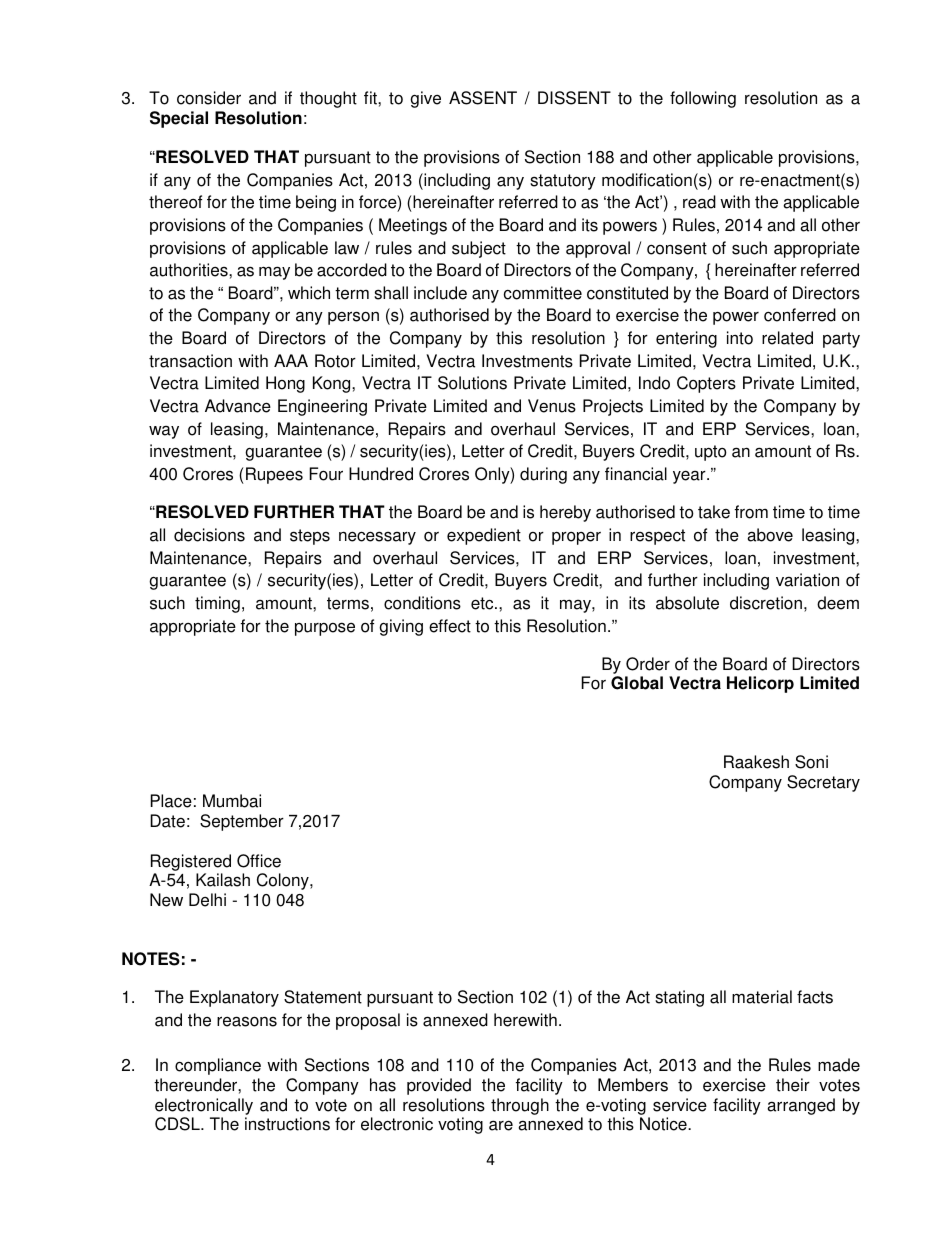 The width and height of the screenshot is (952, 1233). Describe the element at coordinates (218, 1066) in the screenshot. I see `compliance` at that location.
